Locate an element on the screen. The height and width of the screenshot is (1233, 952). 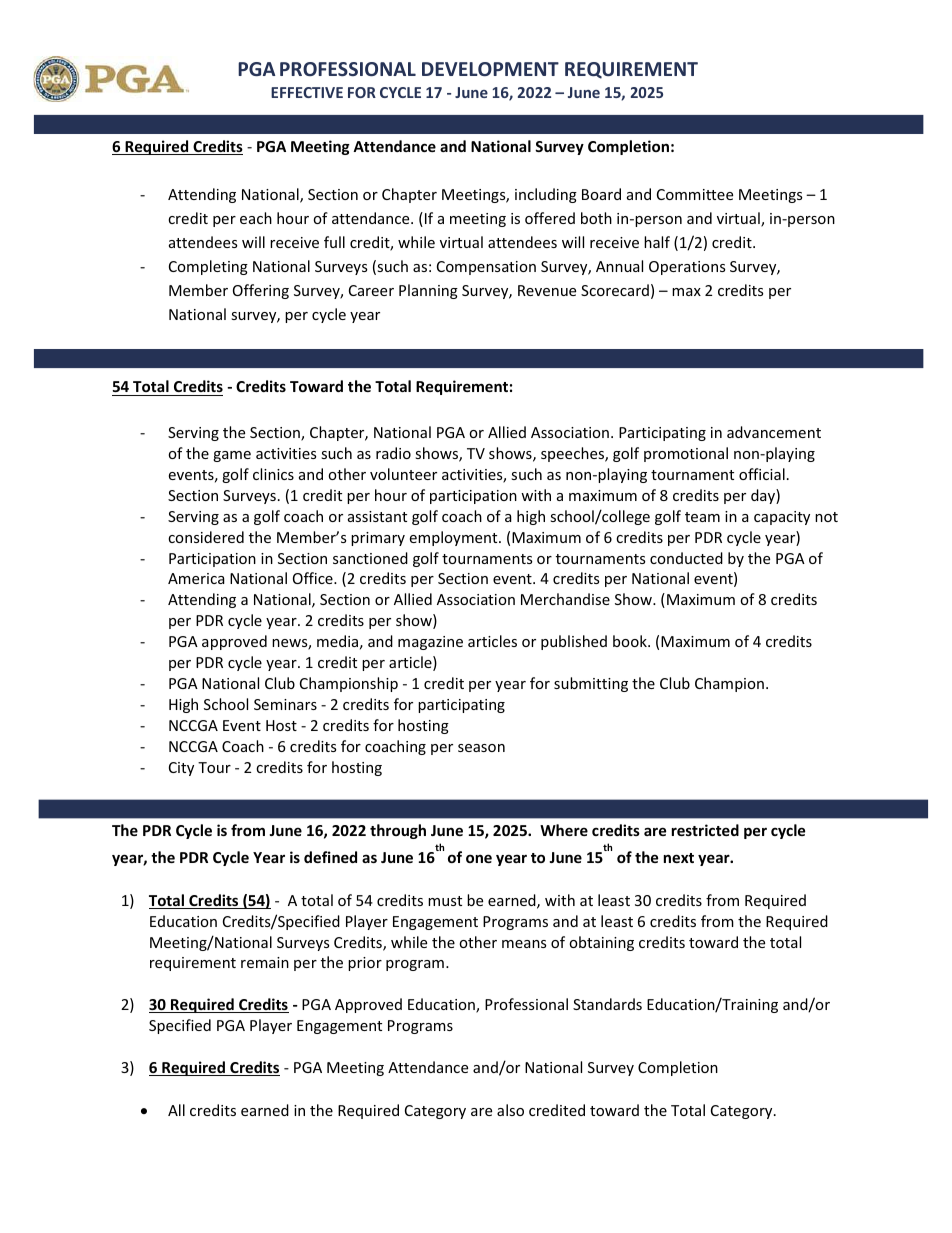
Merchandise is located at coordinates (565, 599).
